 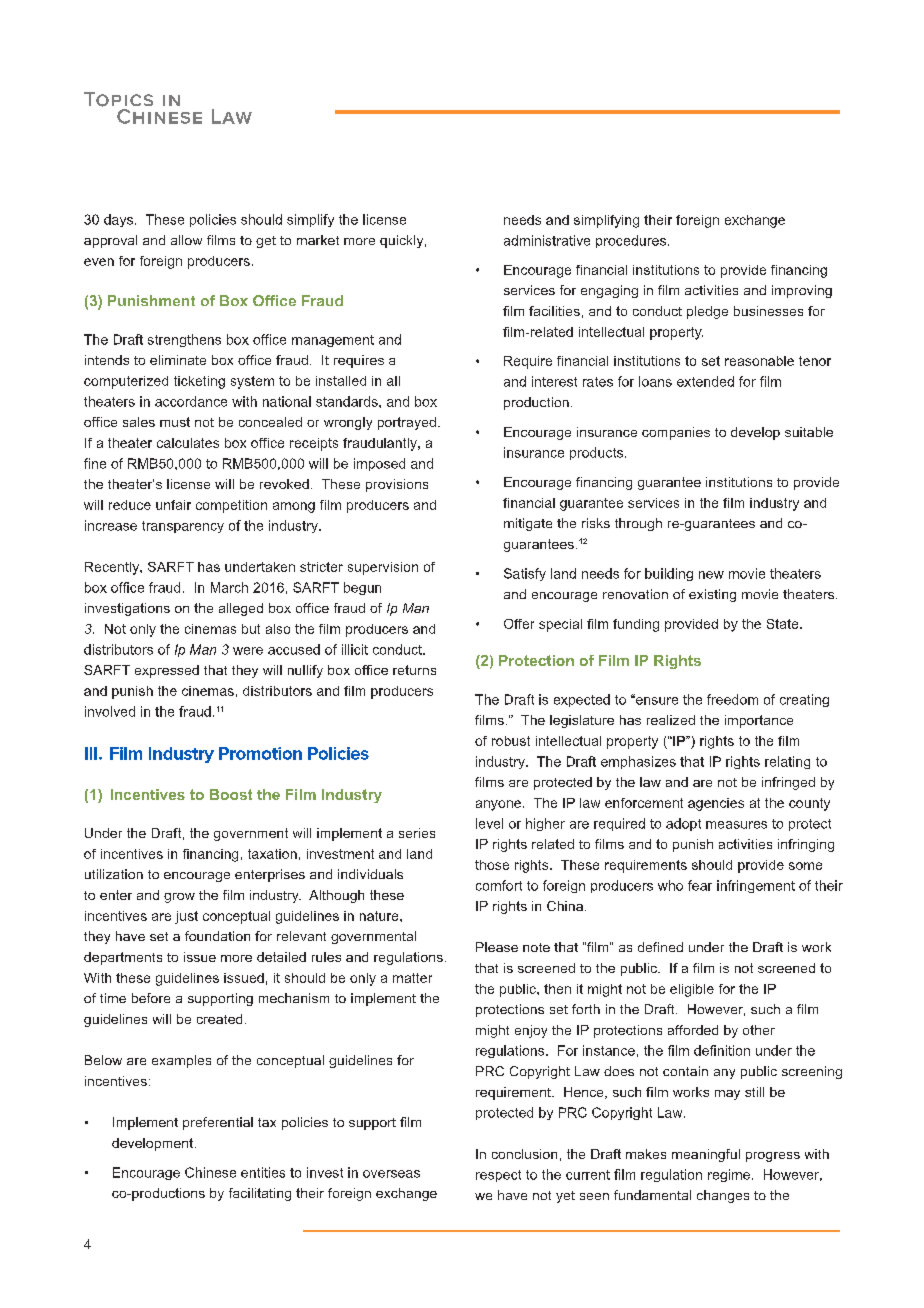 I want to click on preferential, so click(x=218, y=1123).
